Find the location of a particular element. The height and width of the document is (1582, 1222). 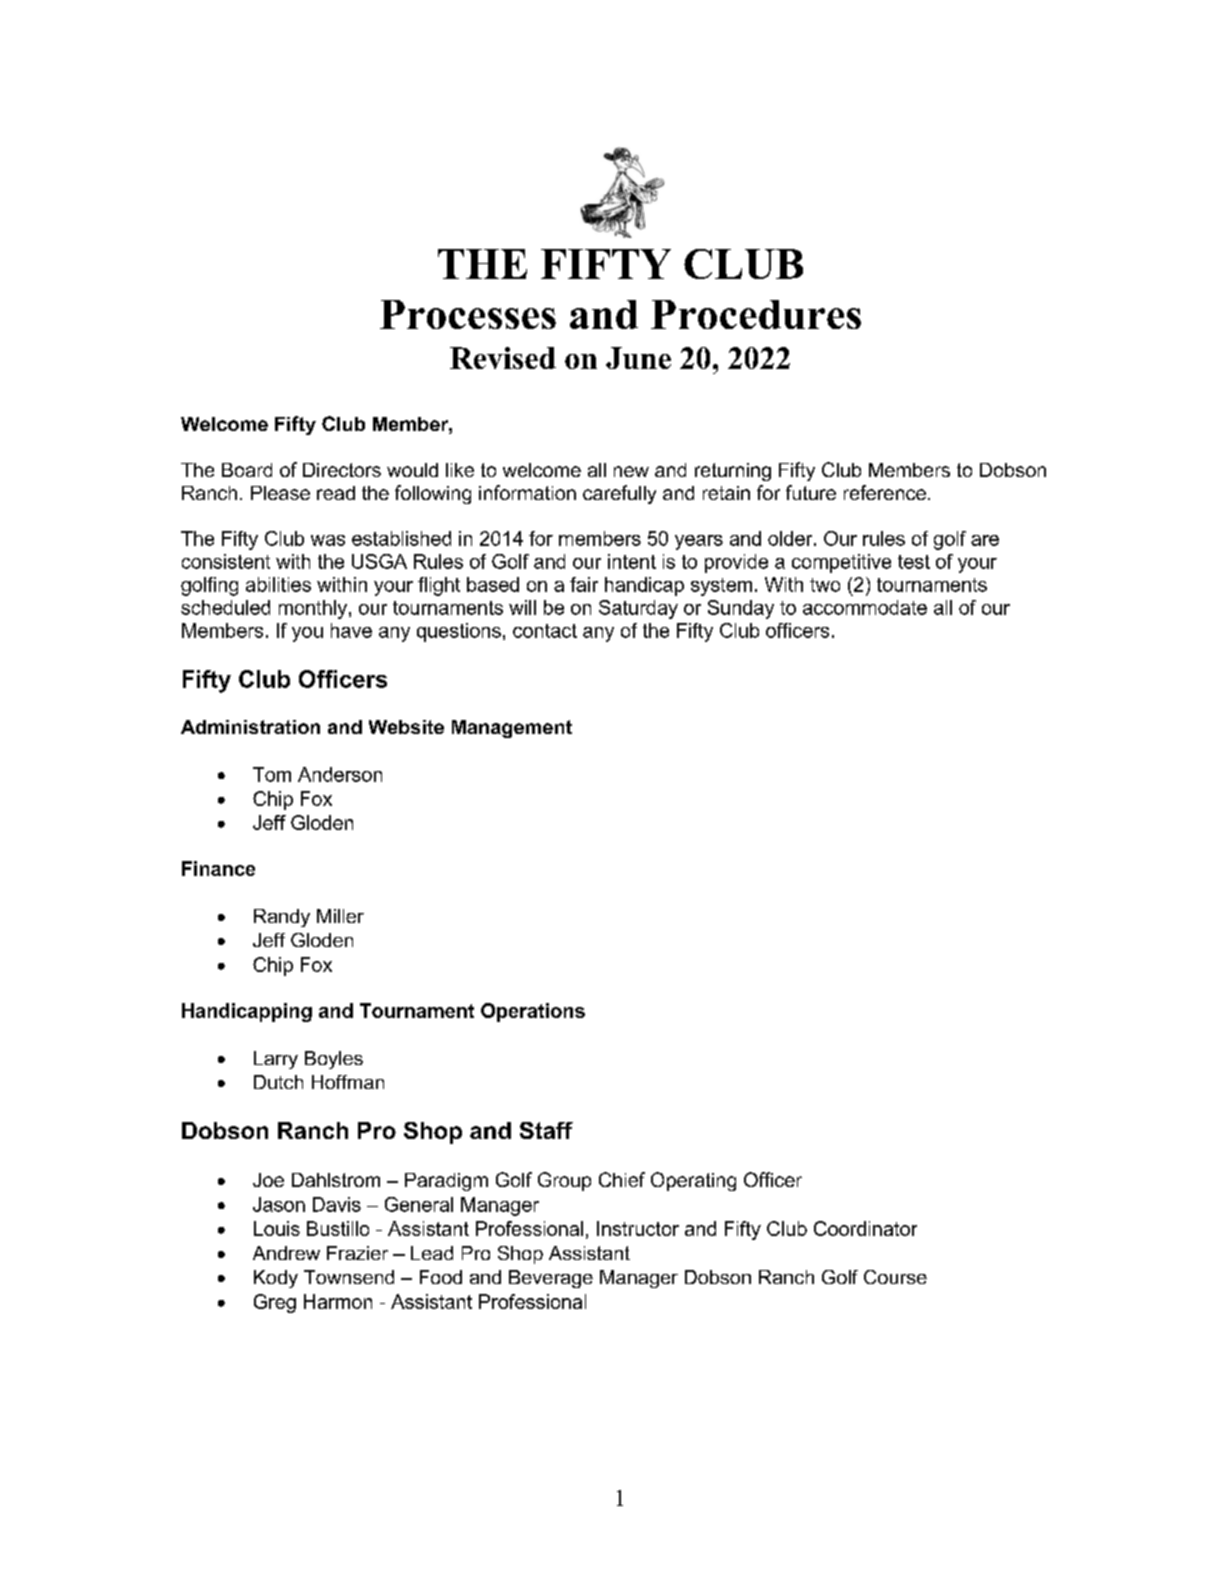

fair is located at coordinates (584, 584).
